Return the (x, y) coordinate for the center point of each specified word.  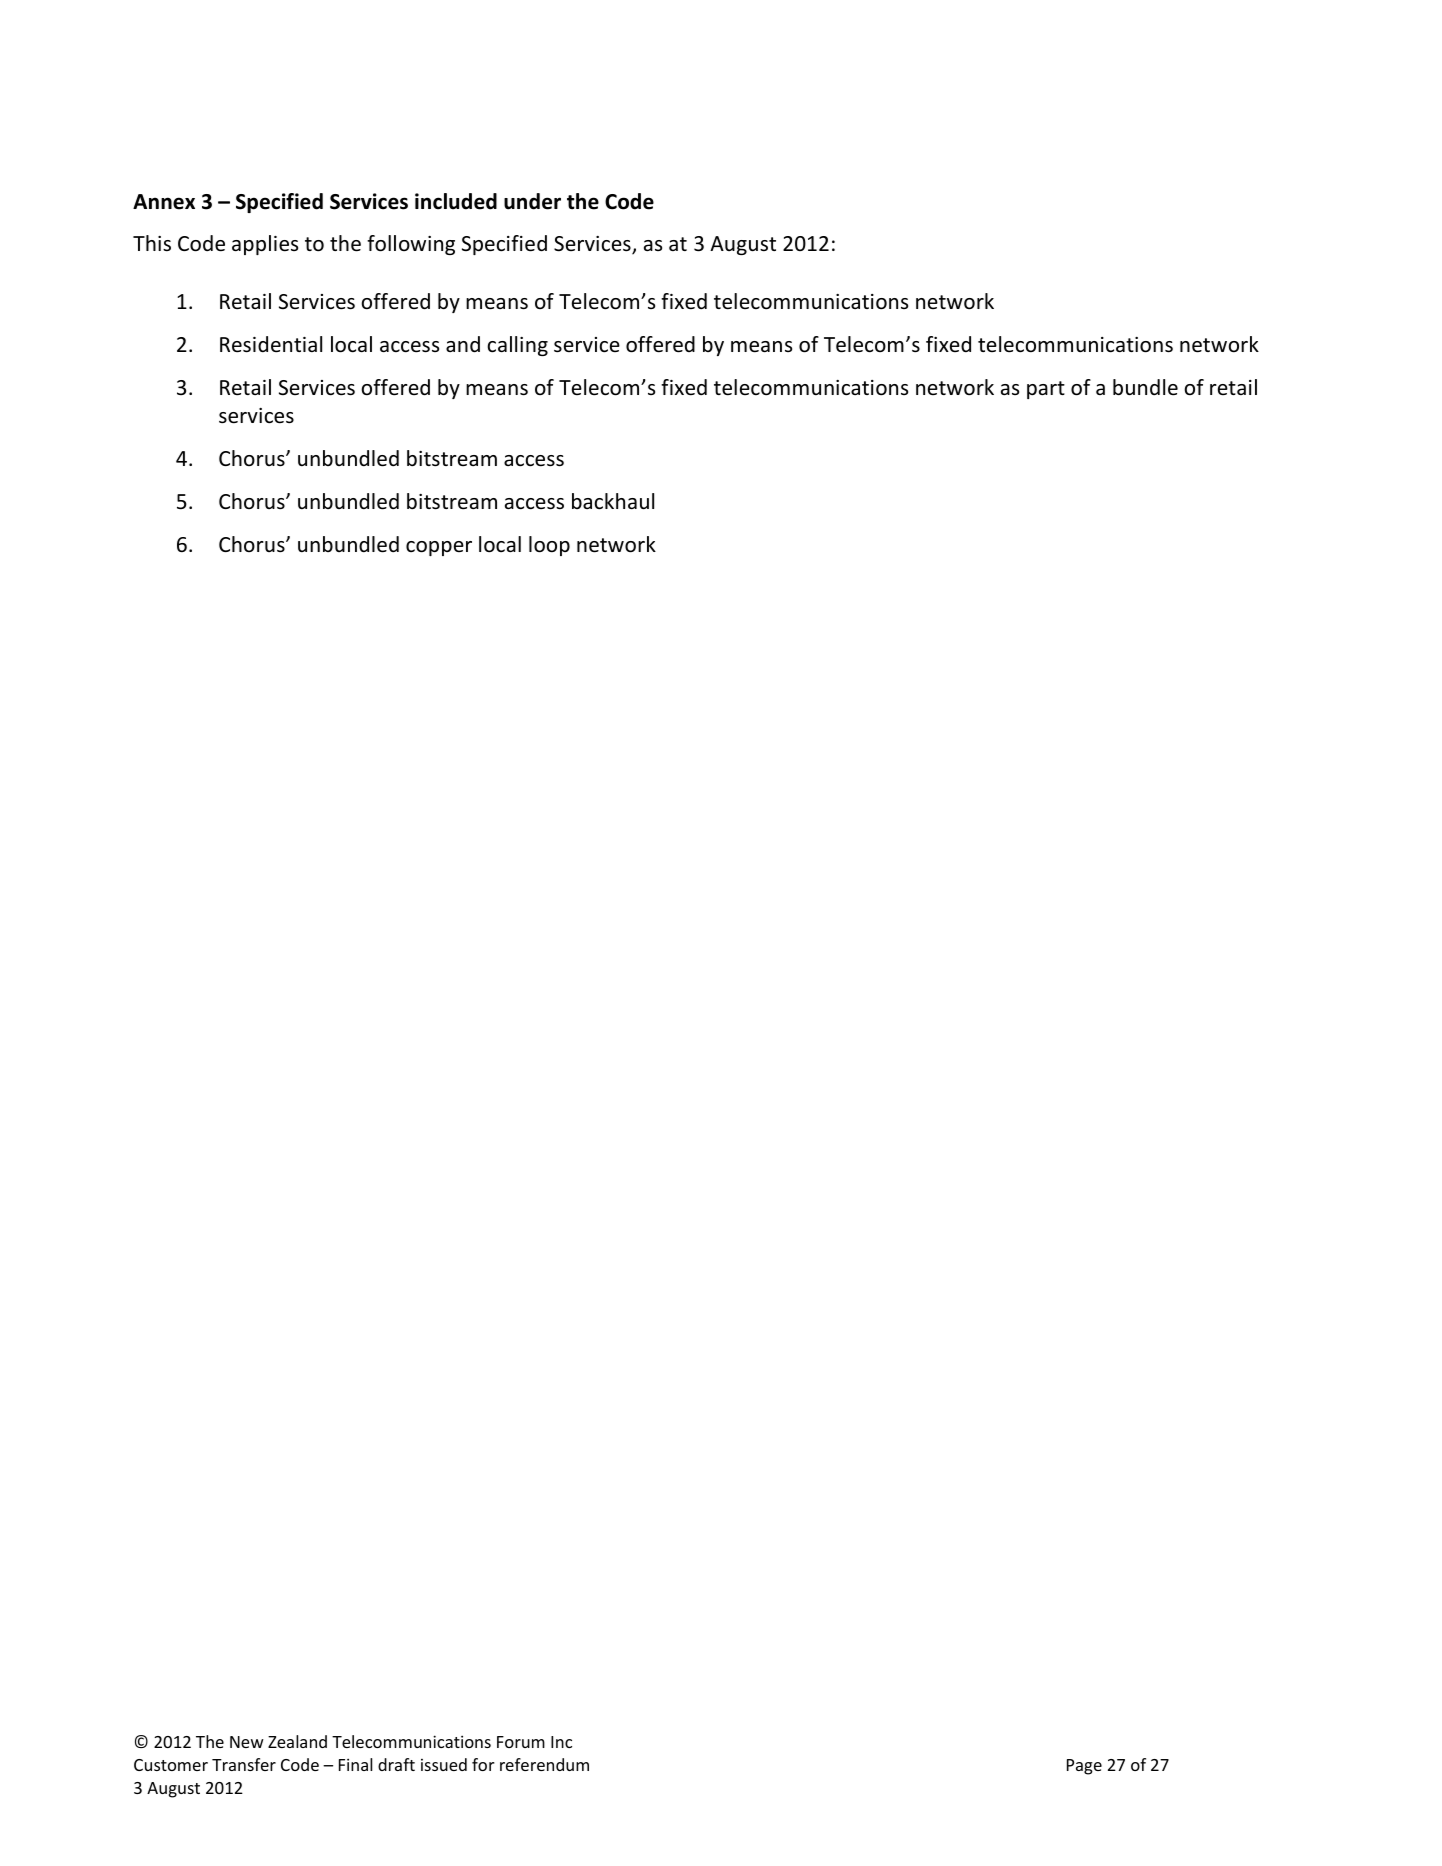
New (247, 1742)
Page (1084, 1767)
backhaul (613, 501)
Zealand (297, 1741)
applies (265, 245)
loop (549, 546)
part (1046, 390)
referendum (544, 1764)
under (532, 201)
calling (517, 346)
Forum (521, 1742)
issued (444, 1764)
